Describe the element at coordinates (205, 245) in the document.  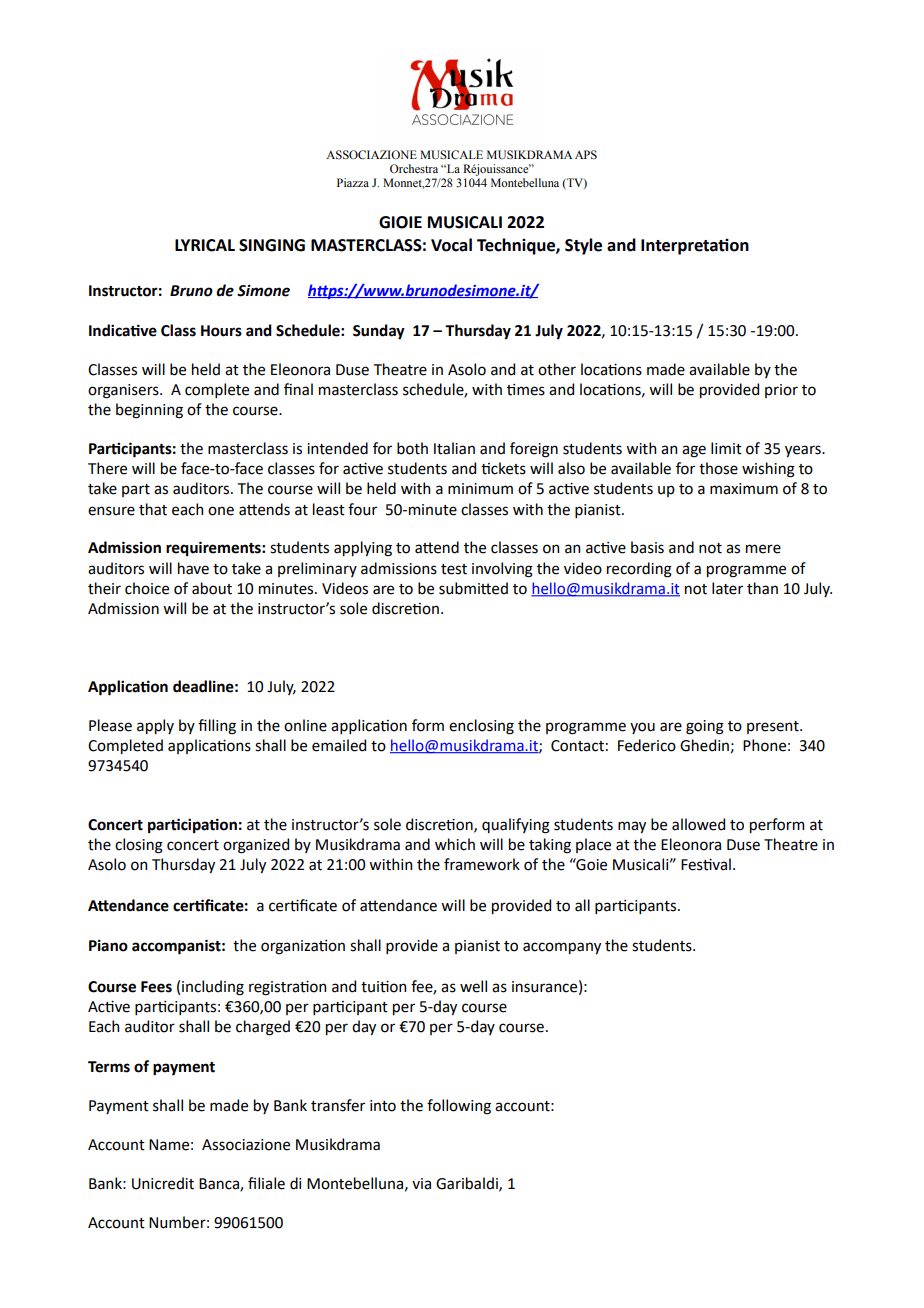
I see `LYRICAL` at that location.
